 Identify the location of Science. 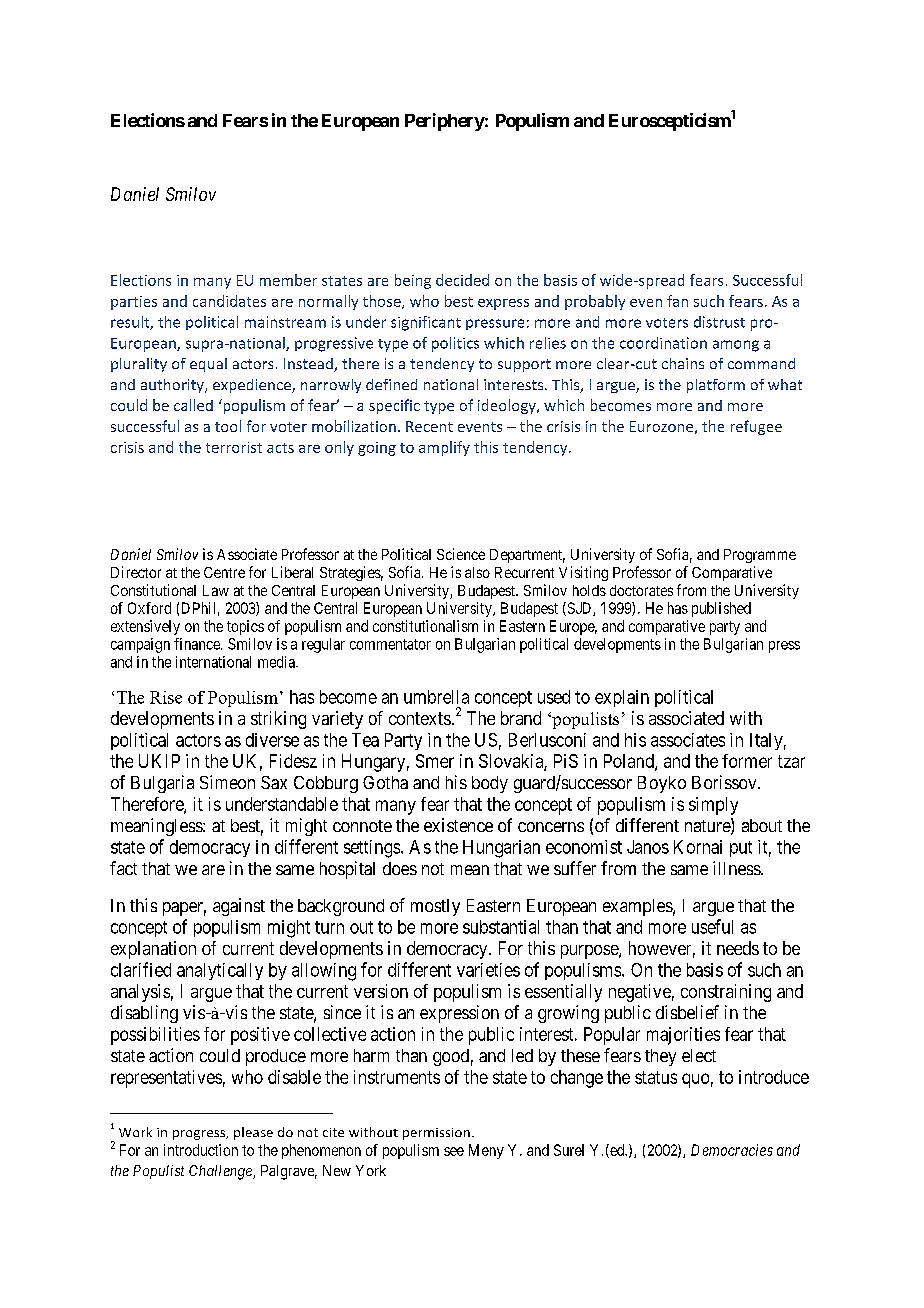
(461, 554).
